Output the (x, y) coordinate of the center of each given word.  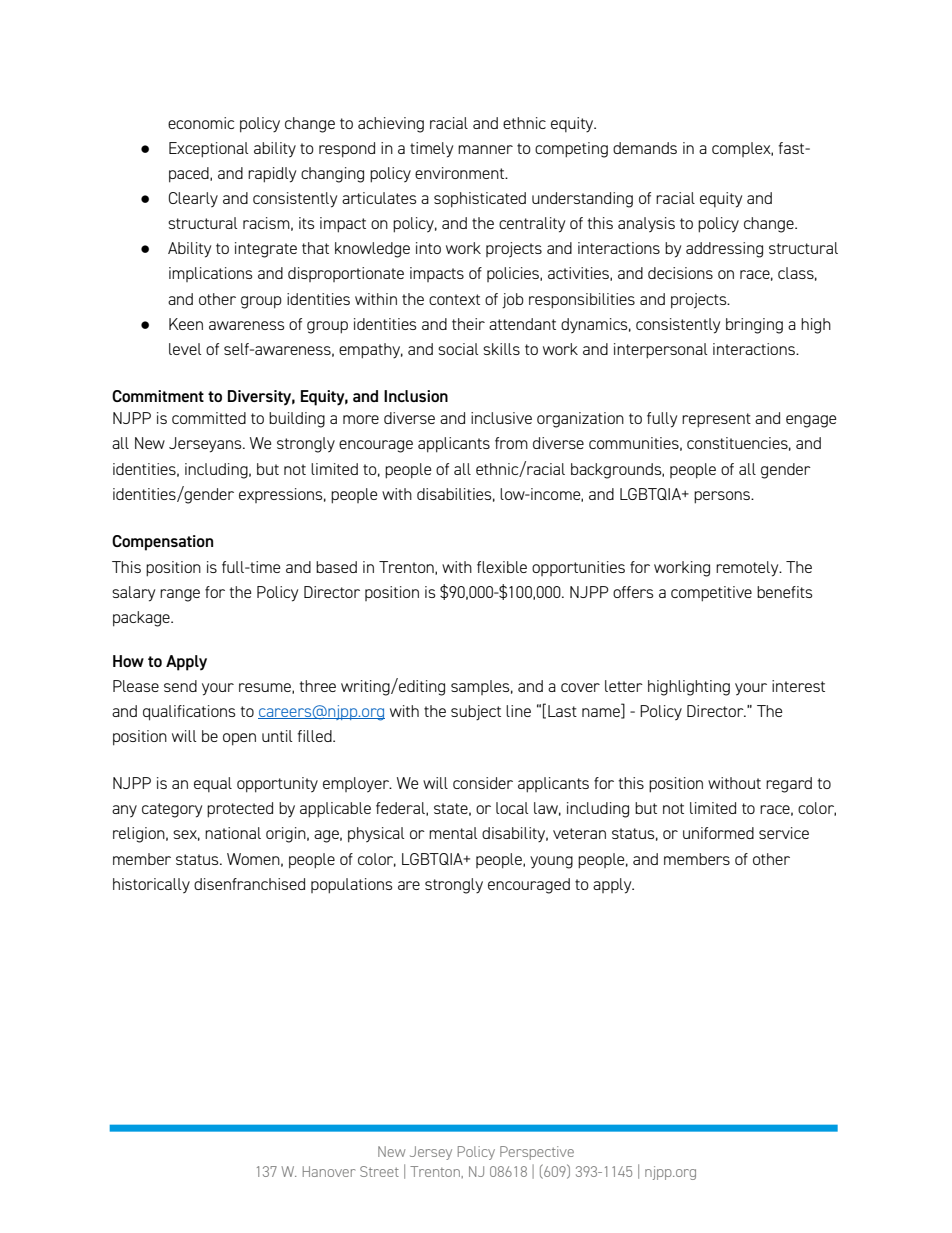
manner (485, 149)
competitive (711, 594)
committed (209, 418)
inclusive (501, 418)
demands (645, 148)
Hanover (329, 1171)
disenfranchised (249, 884)
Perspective (537, 1153)
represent (716, 420)
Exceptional (209, 150)
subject (476, 713)
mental (453, 833)
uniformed (718, 833)
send (180, 686)
